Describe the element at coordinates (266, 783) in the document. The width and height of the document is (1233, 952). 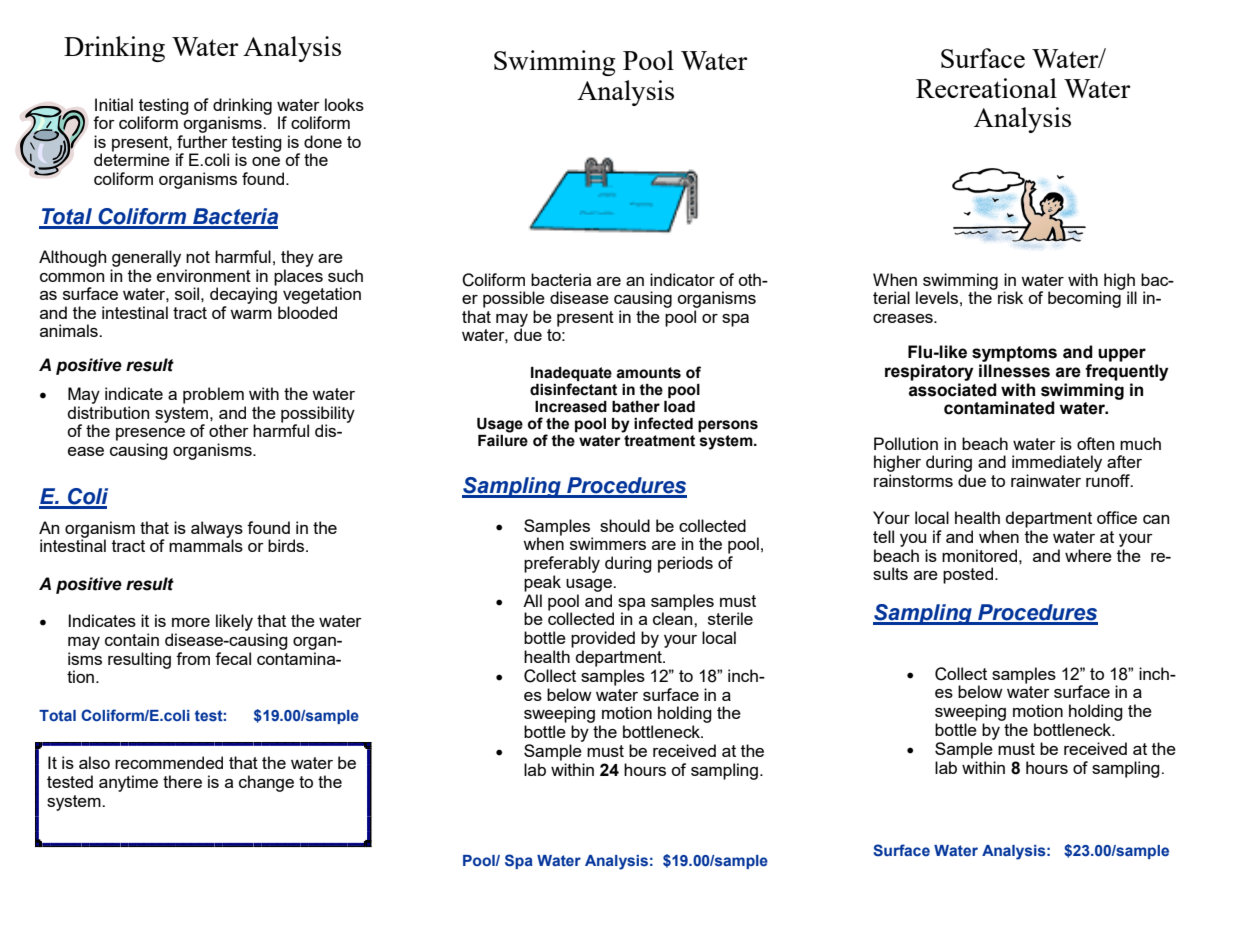
I see `change` at that location.
